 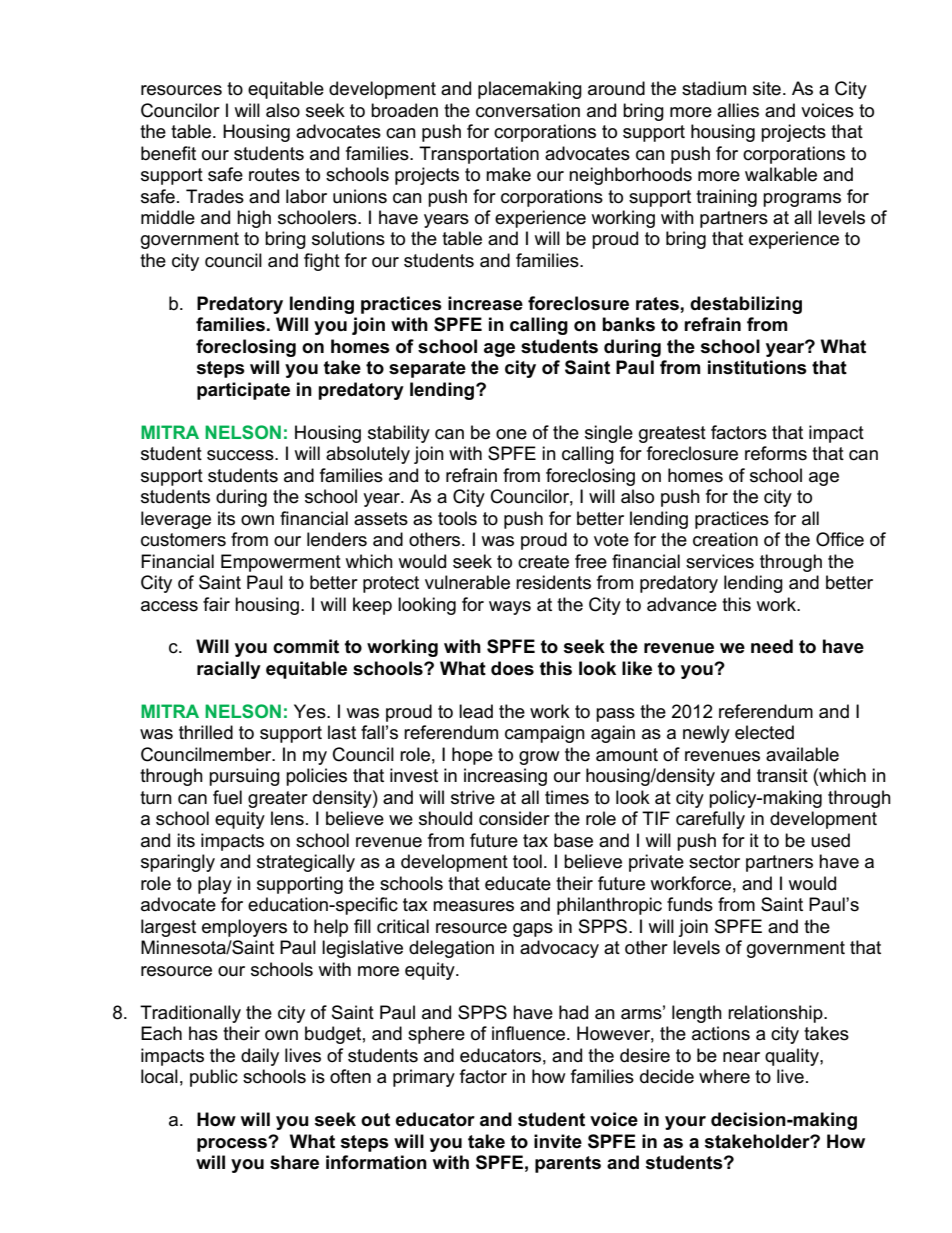 I want to click on your, so click(x=685, y=1123).
